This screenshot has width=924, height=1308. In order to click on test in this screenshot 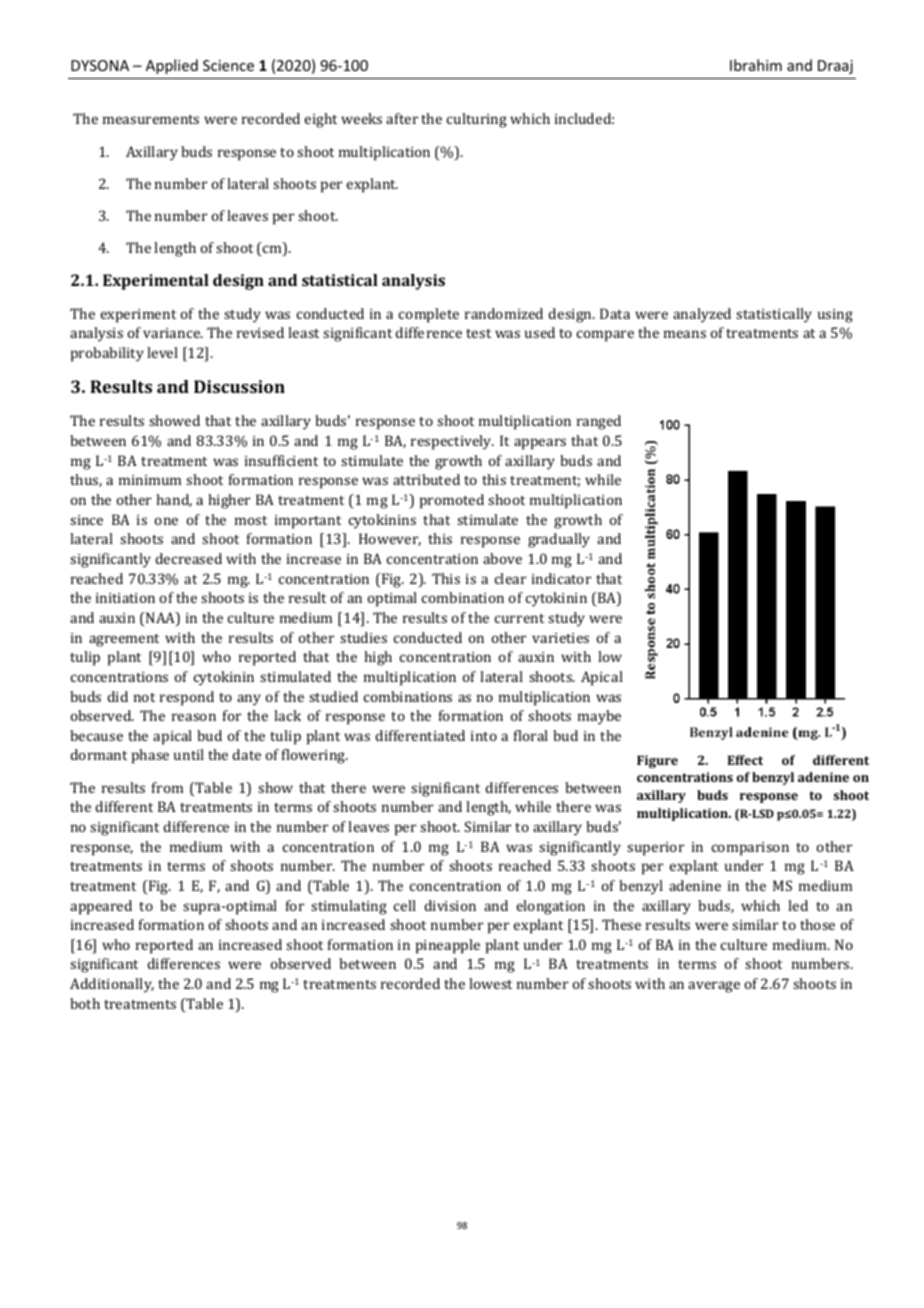, I will do `click(478, 333)`.
